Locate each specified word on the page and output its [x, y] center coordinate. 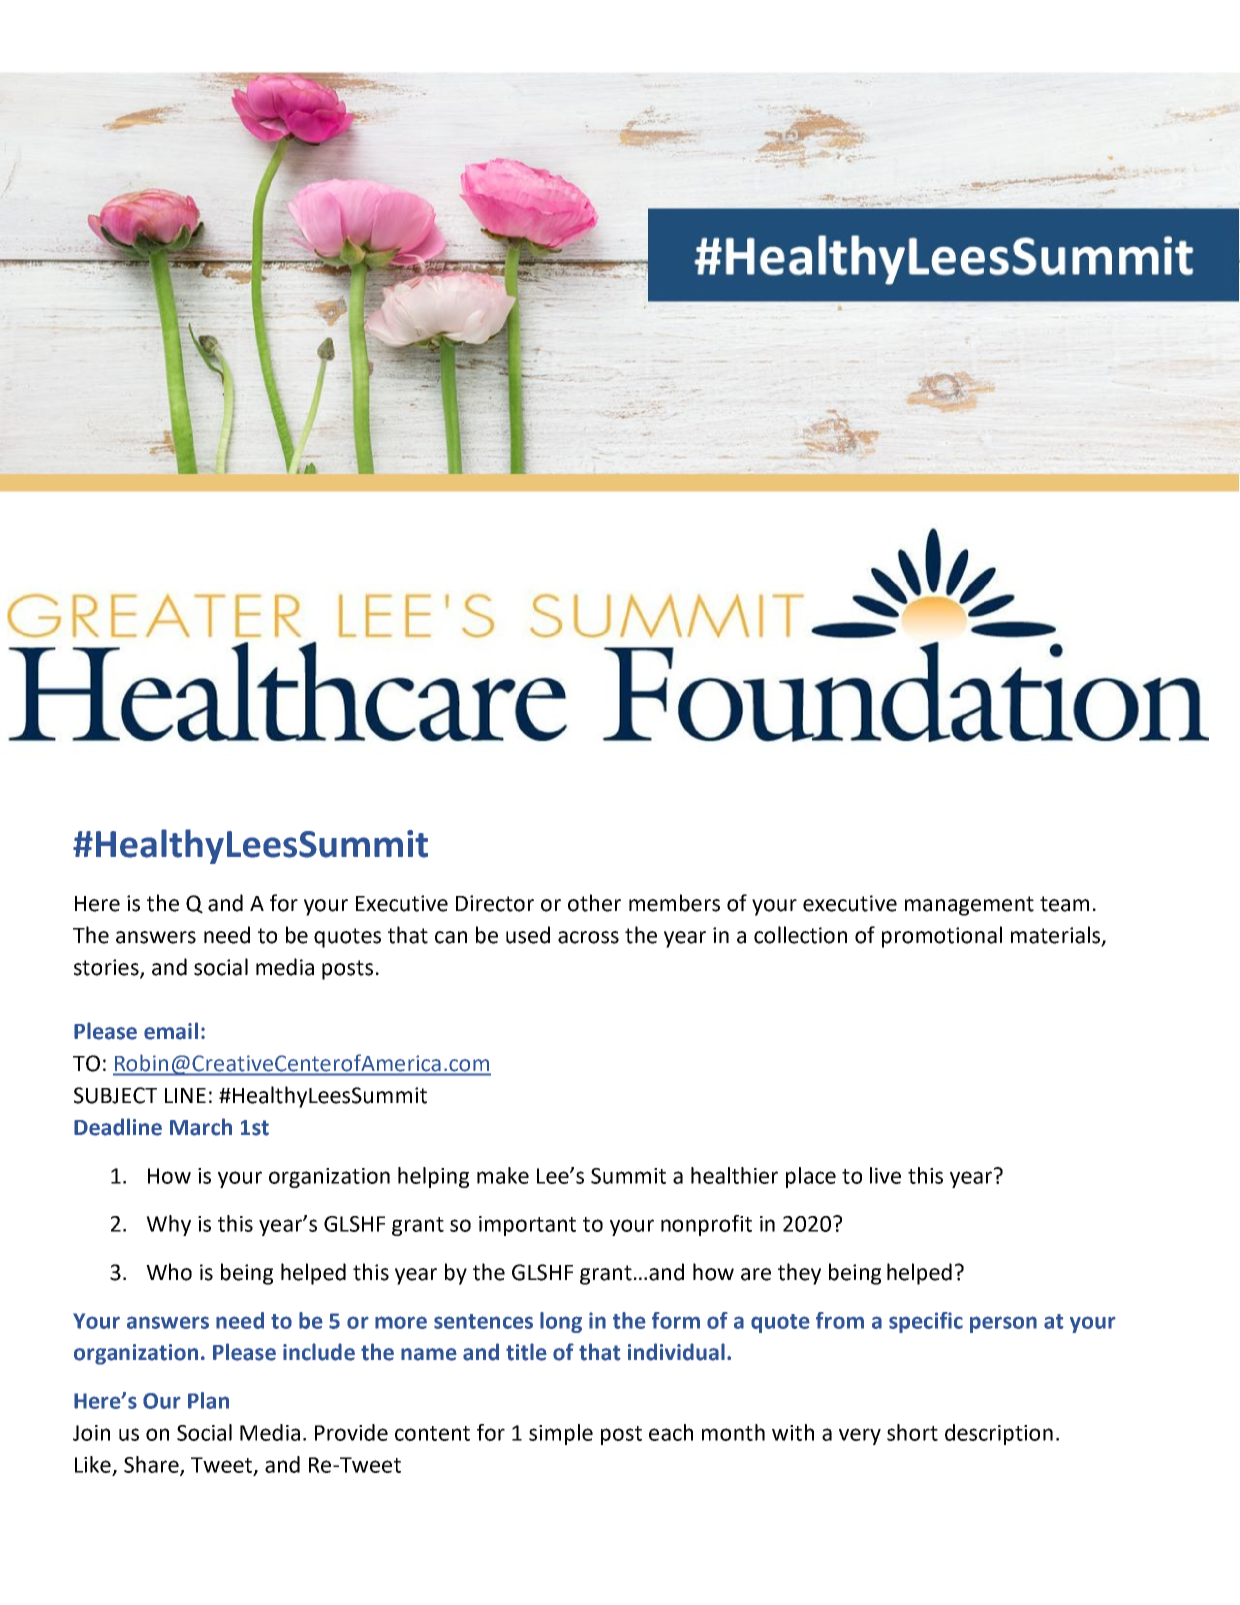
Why [168, 1225]
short [912, 1432]
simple [561, 1434]
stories [107, 968]
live [885, 1175]
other [594, 903]
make [503, 1175]
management [969, 906]
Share [152, 1465]
